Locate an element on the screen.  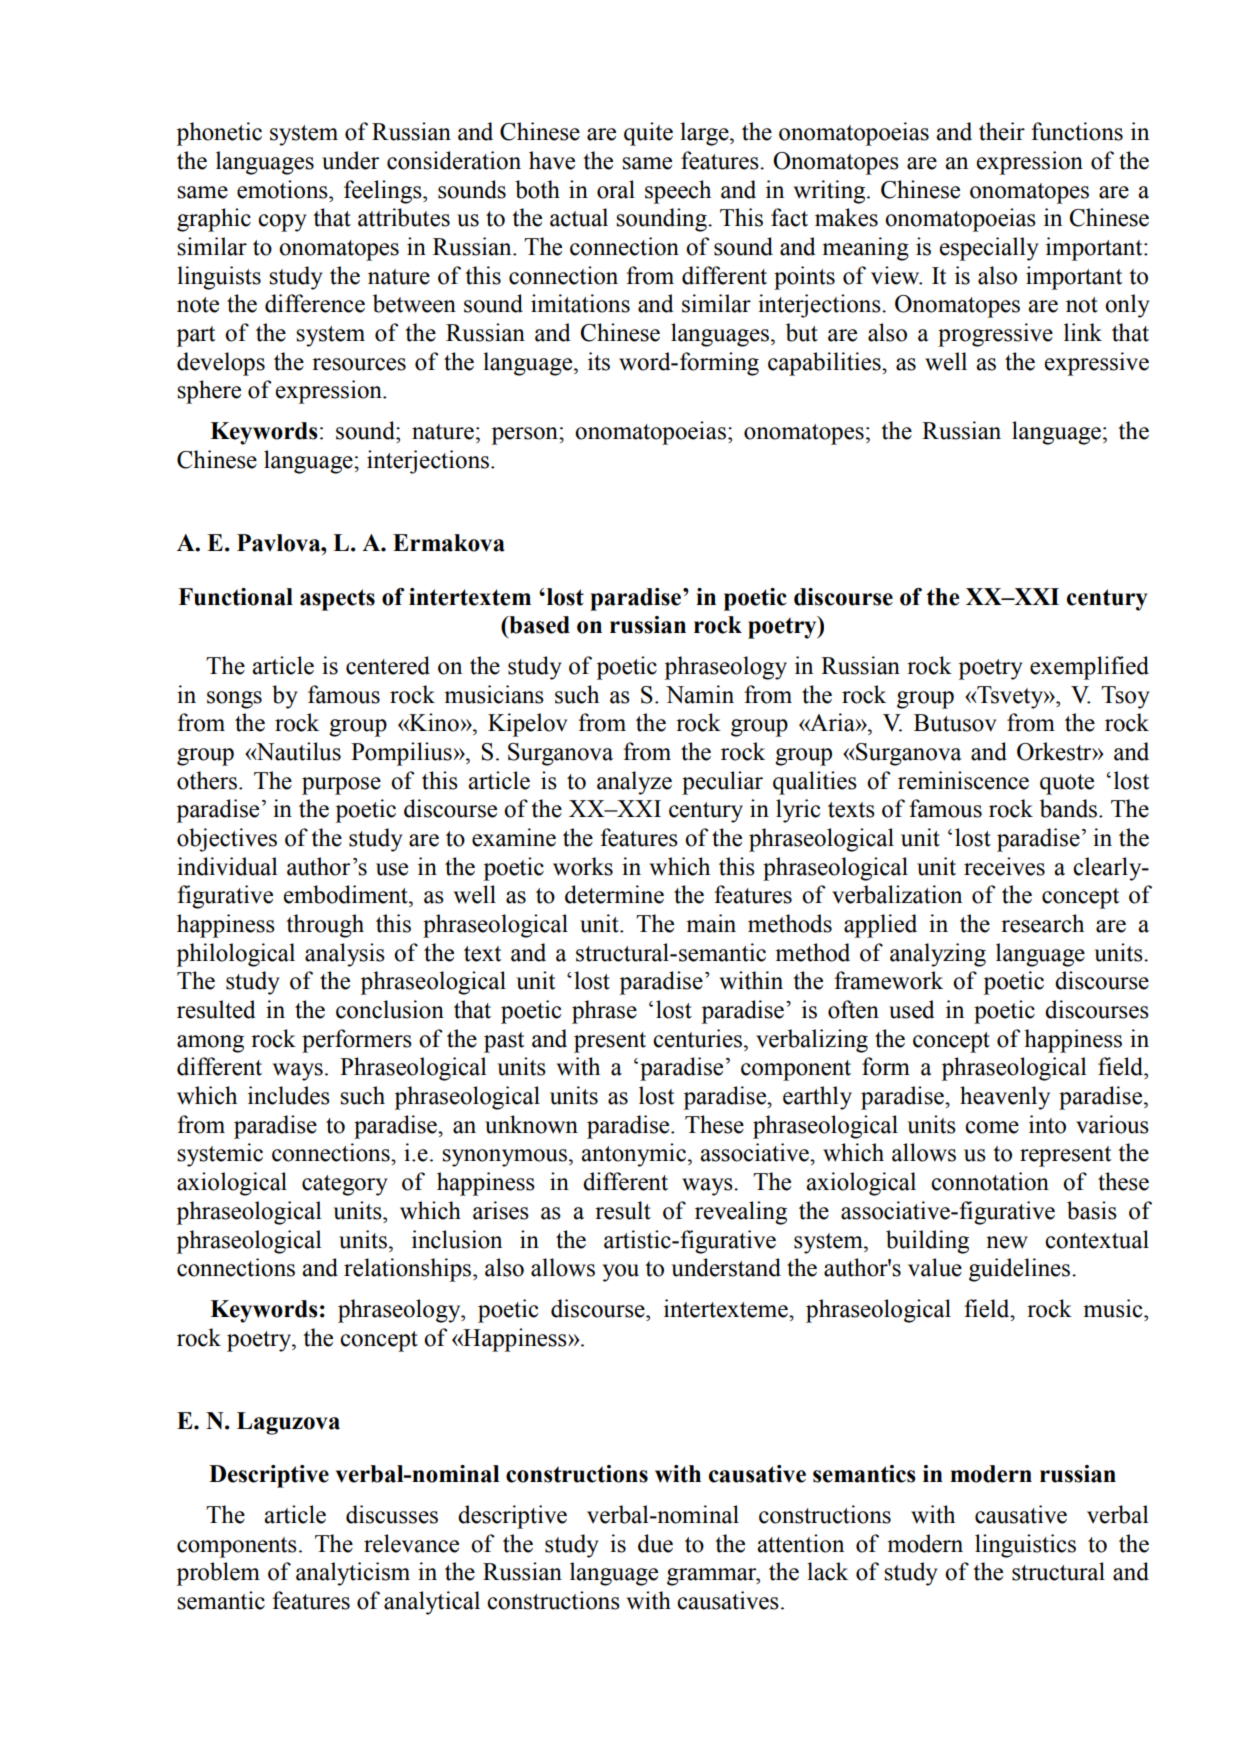
revealing is located at coordinates (741, 1213).
